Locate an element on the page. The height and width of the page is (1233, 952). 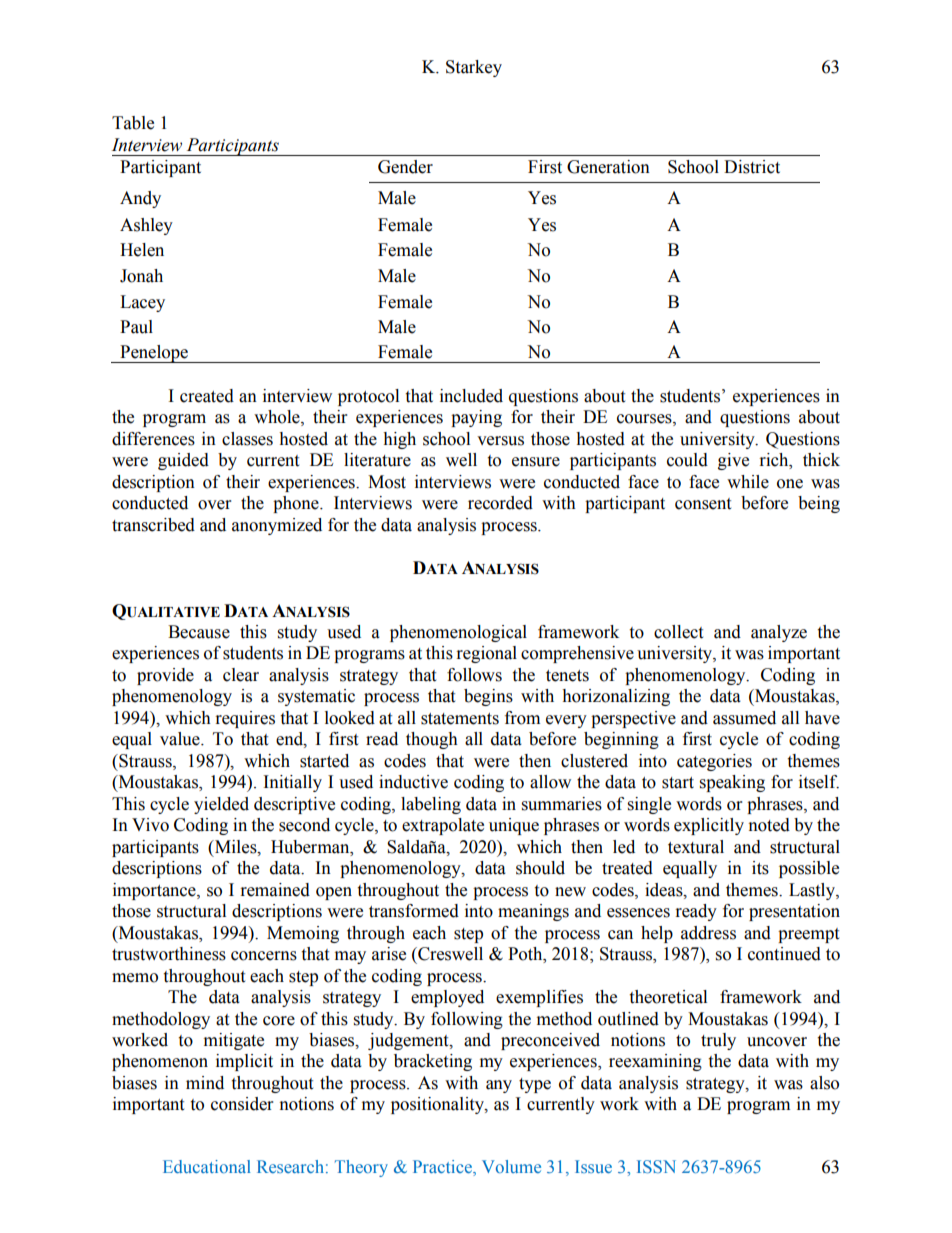
give is located at coordinates (733, 461).
